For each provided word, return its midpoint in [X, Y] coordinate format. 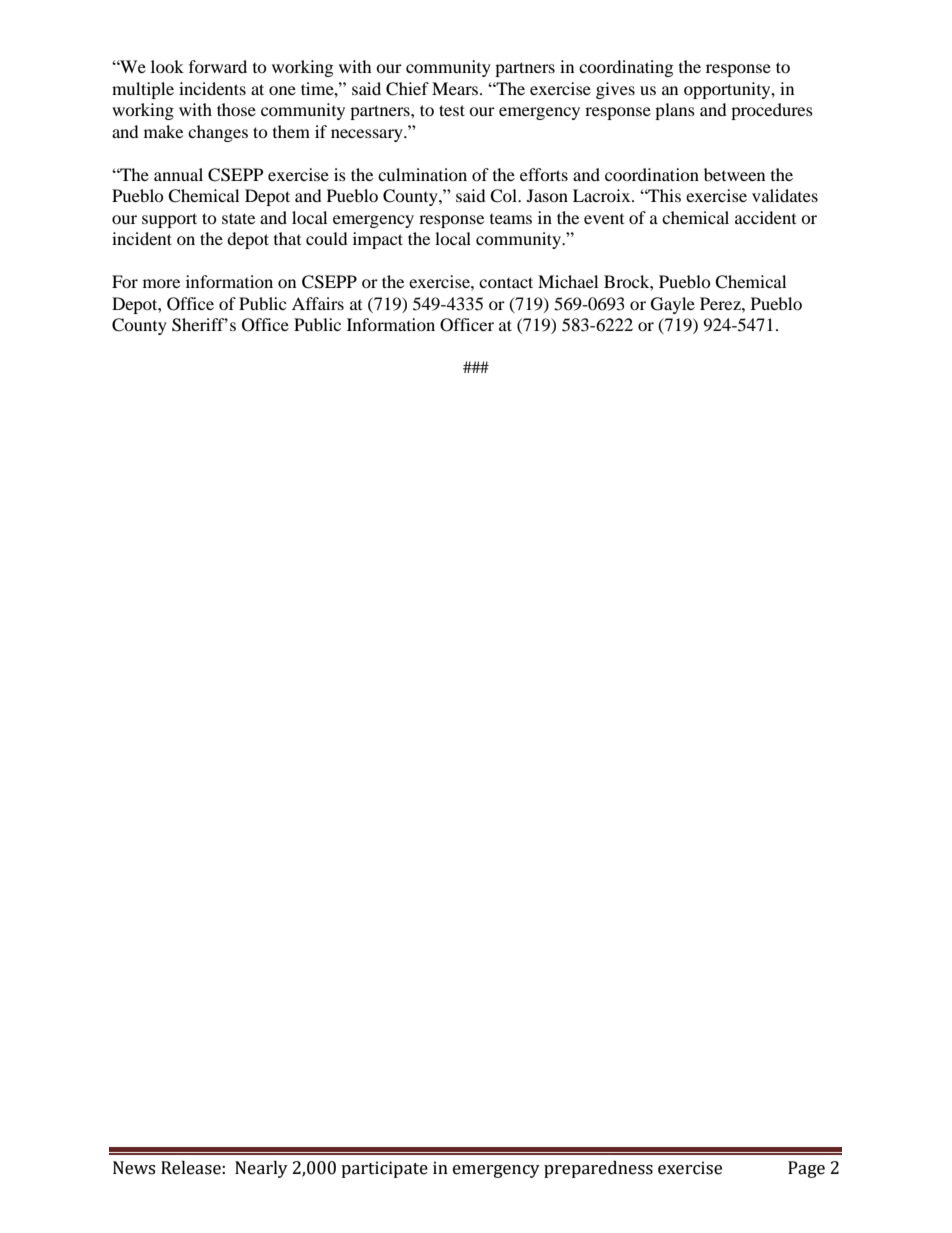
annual [178, 174]
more [161, 283]
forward [218, 66]
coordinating [626, 68]
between [734, 174]
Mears [455, 88]
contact [506, 282]
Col [504, 196]
